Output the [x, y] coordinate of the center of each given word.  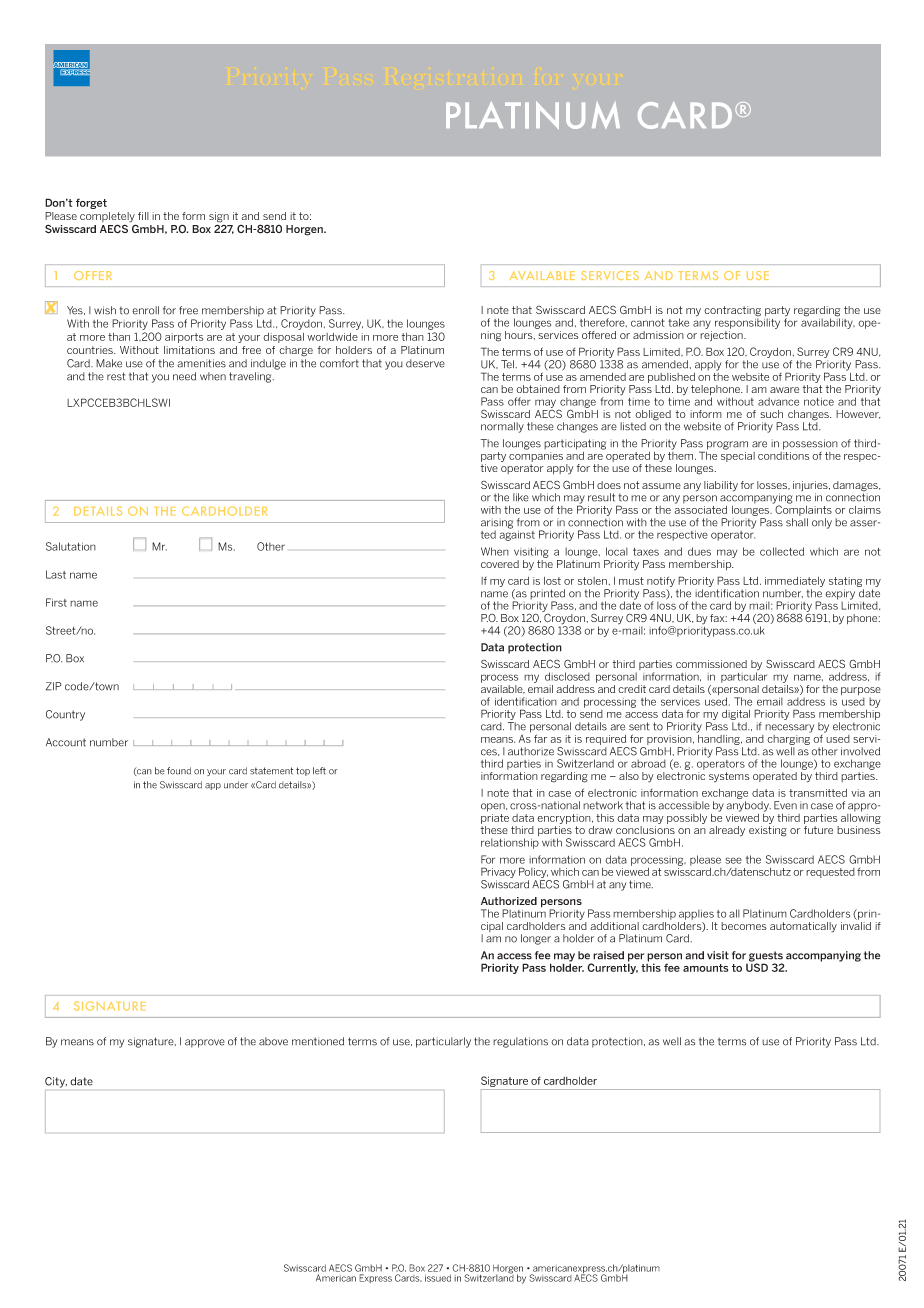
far [540, 738]
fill [143, 216]
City [56, 1082]
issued [438, 1278]
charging [789, 738]
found [179, 771]
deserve [425, 363]
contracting [732, 312]
